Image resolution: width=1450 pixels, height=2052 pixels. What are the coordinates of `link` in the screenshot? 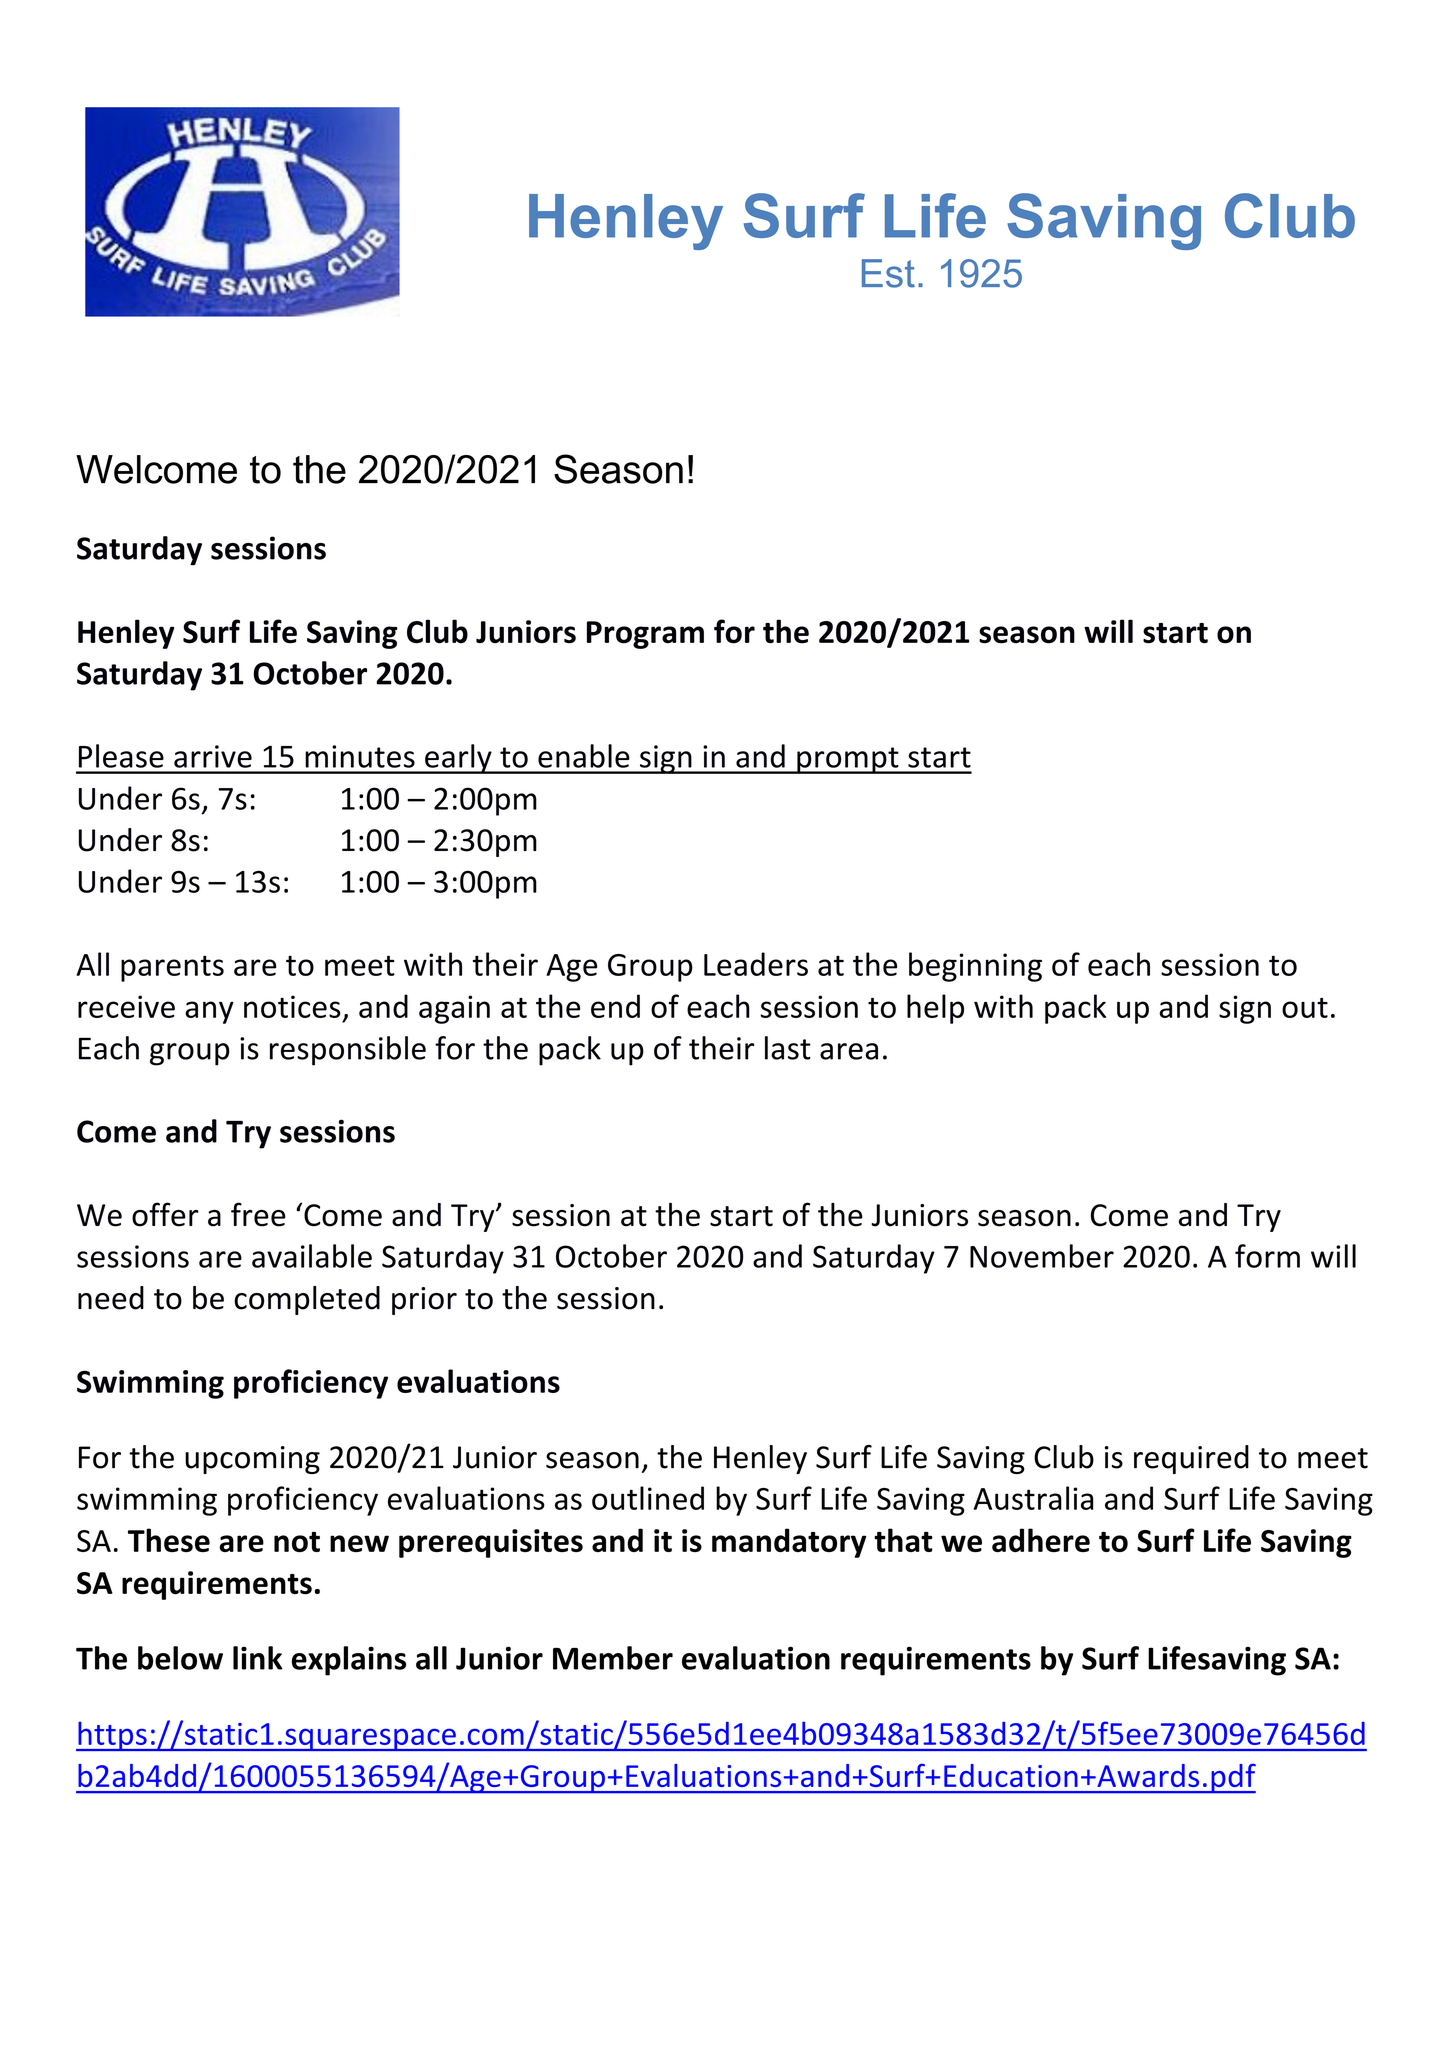 It's located at (258, 1658).
